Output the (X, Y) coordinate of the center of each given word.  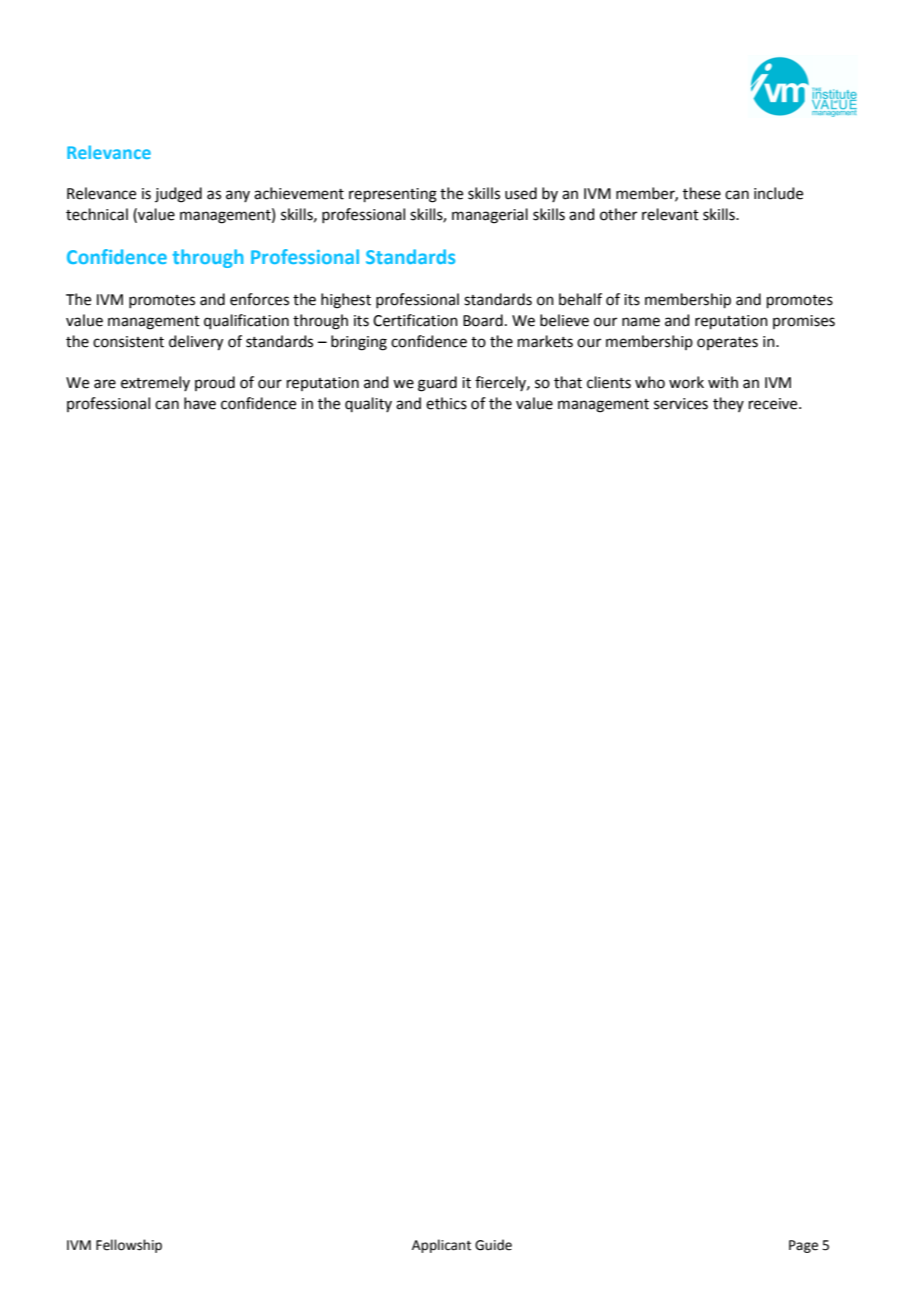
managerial (490, 216)
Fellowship (129, 1246)
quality (368, 404)
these (702, 193)
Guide (493, 1245)
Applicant (441, 1246)
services (681, 404)
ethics (446, 403)
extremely (155, 383)
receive (774, 404)
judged (178, 195)
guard (437, 384)
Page (803, 1246)
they (728, 404)
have (200, 403)
